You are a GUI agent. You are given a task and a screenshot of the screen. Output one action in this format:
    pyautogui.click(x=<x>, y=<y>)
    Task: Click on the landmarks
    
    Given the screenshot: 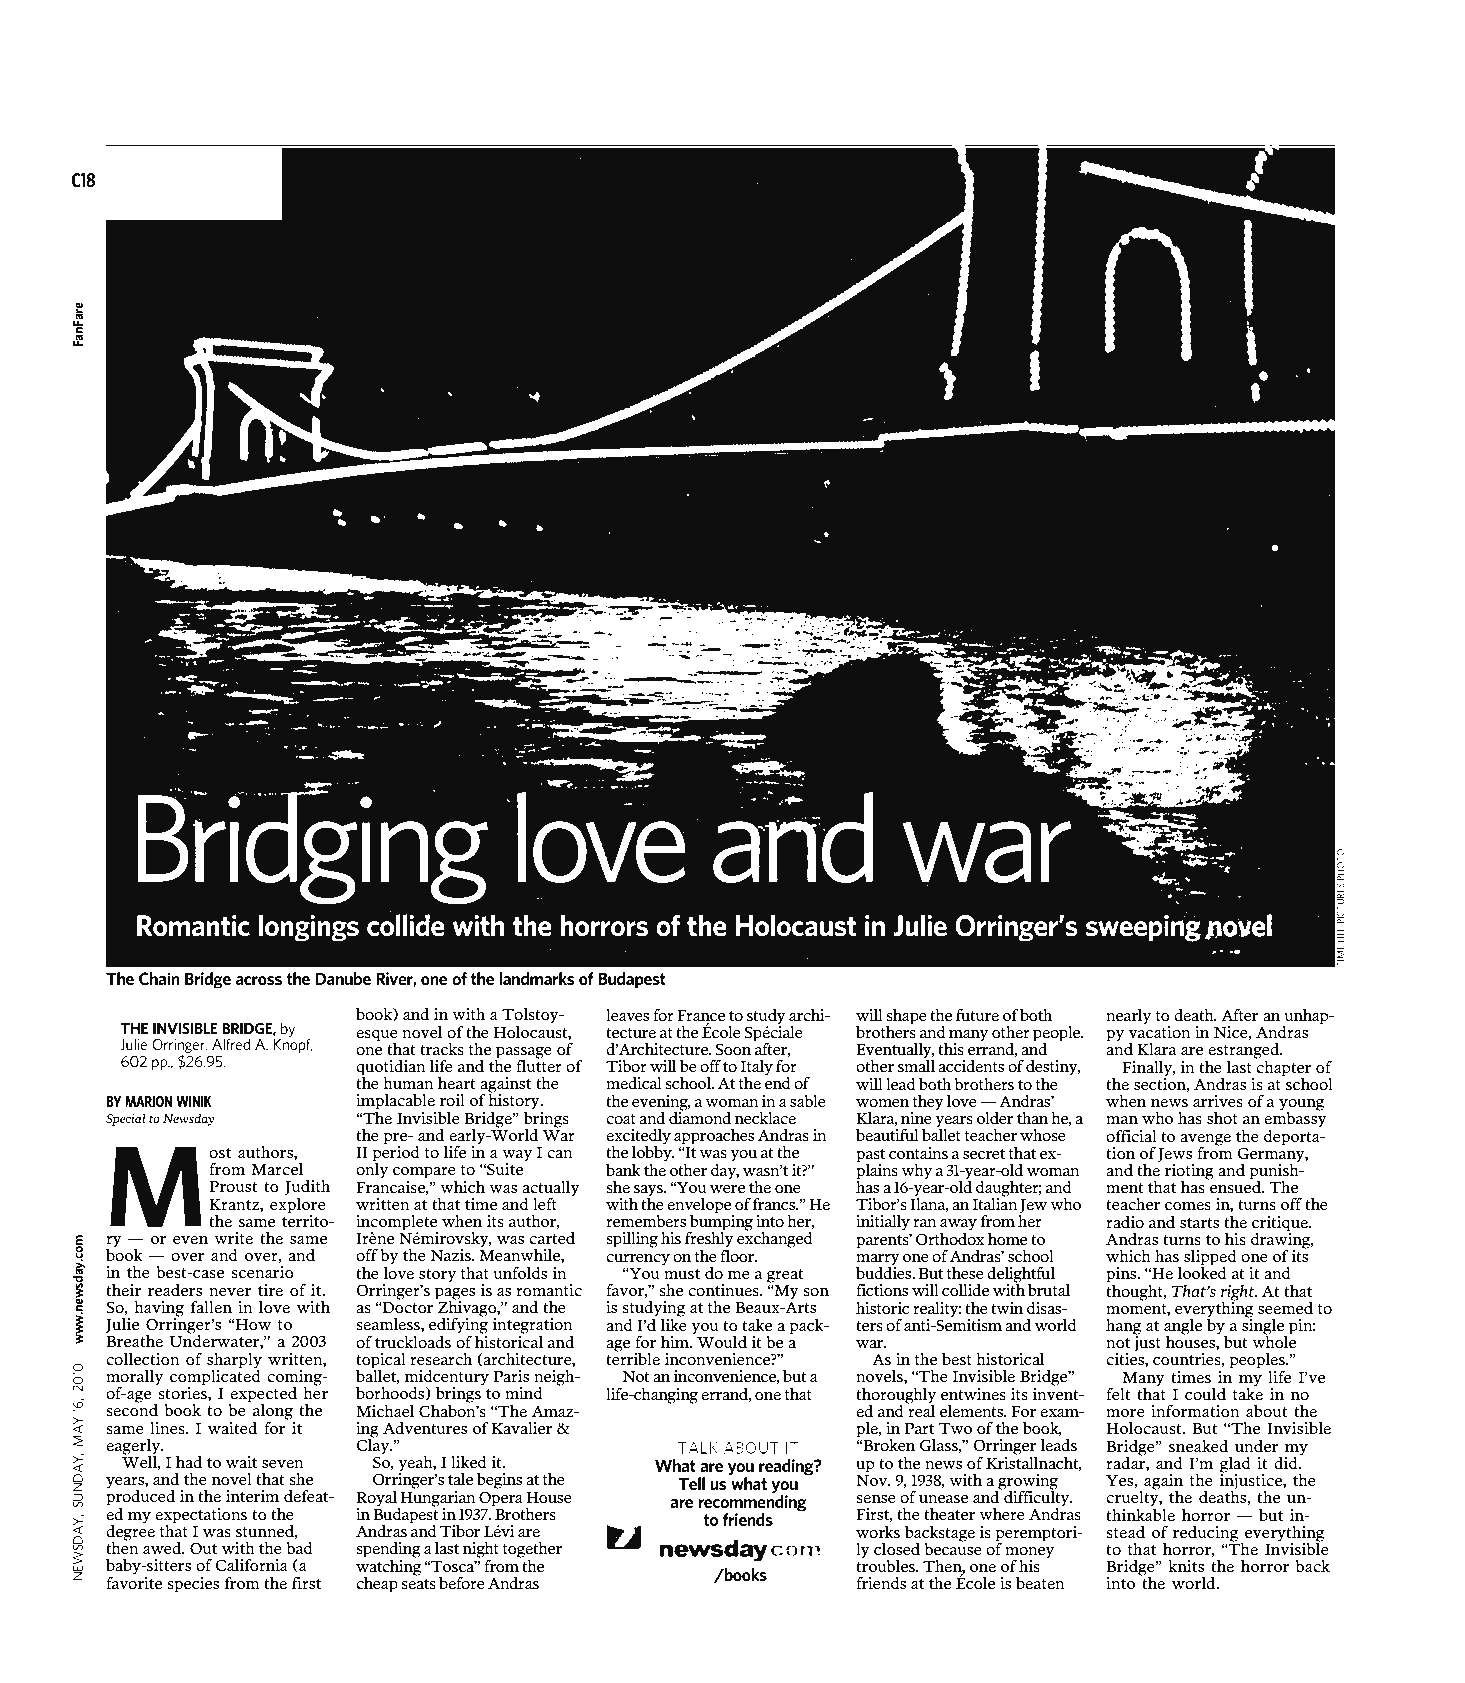 What is the action you would take?
    pyautogui.click(x=537, y=978)
